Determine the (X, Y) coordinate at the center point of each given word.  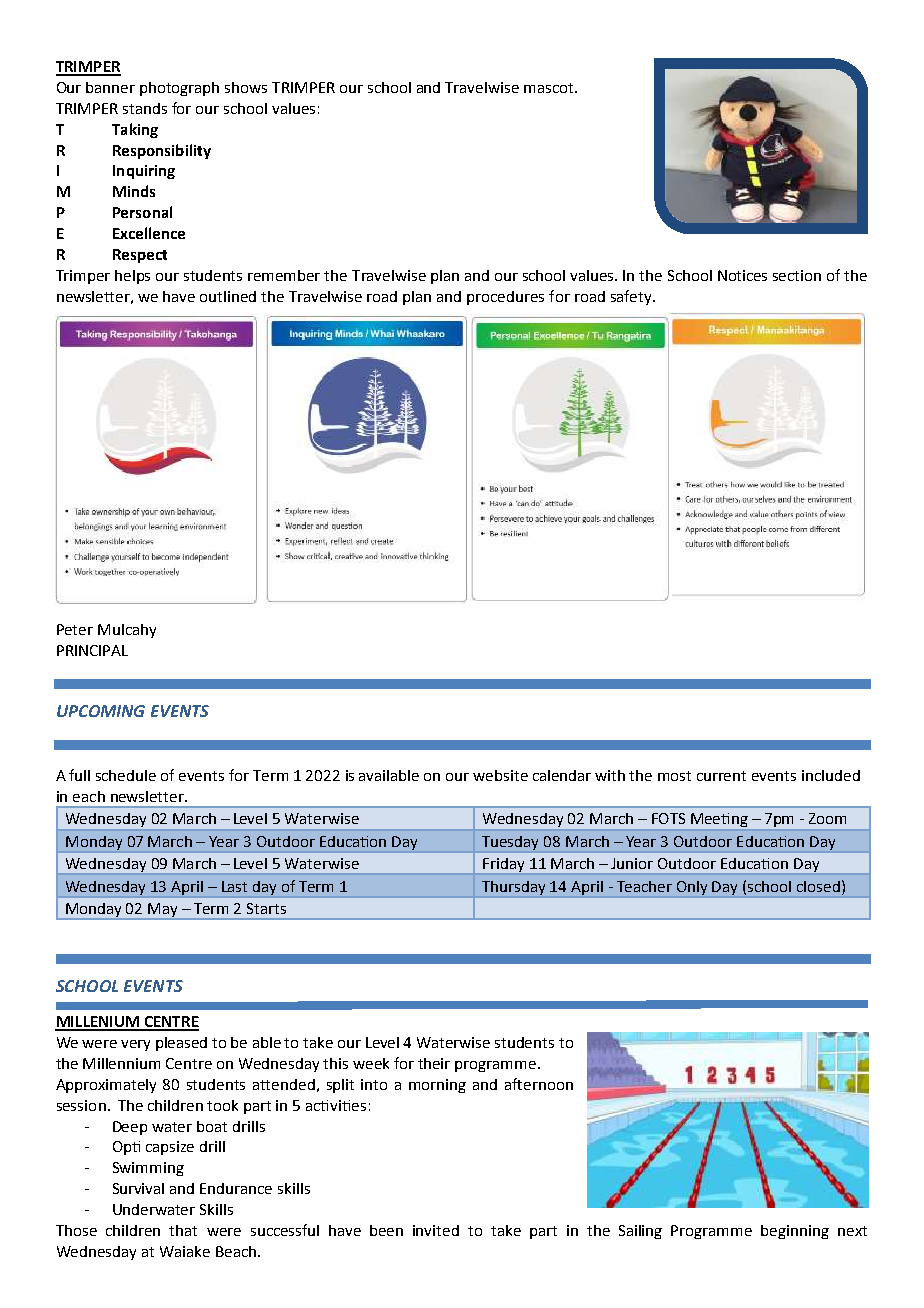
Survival (138, 1188)
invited (436, 1230)
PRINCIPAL (92, 650)
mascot (550, 88)
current (721, 776)
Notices (742, 275)
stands (145, 108)
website (500, 775)
